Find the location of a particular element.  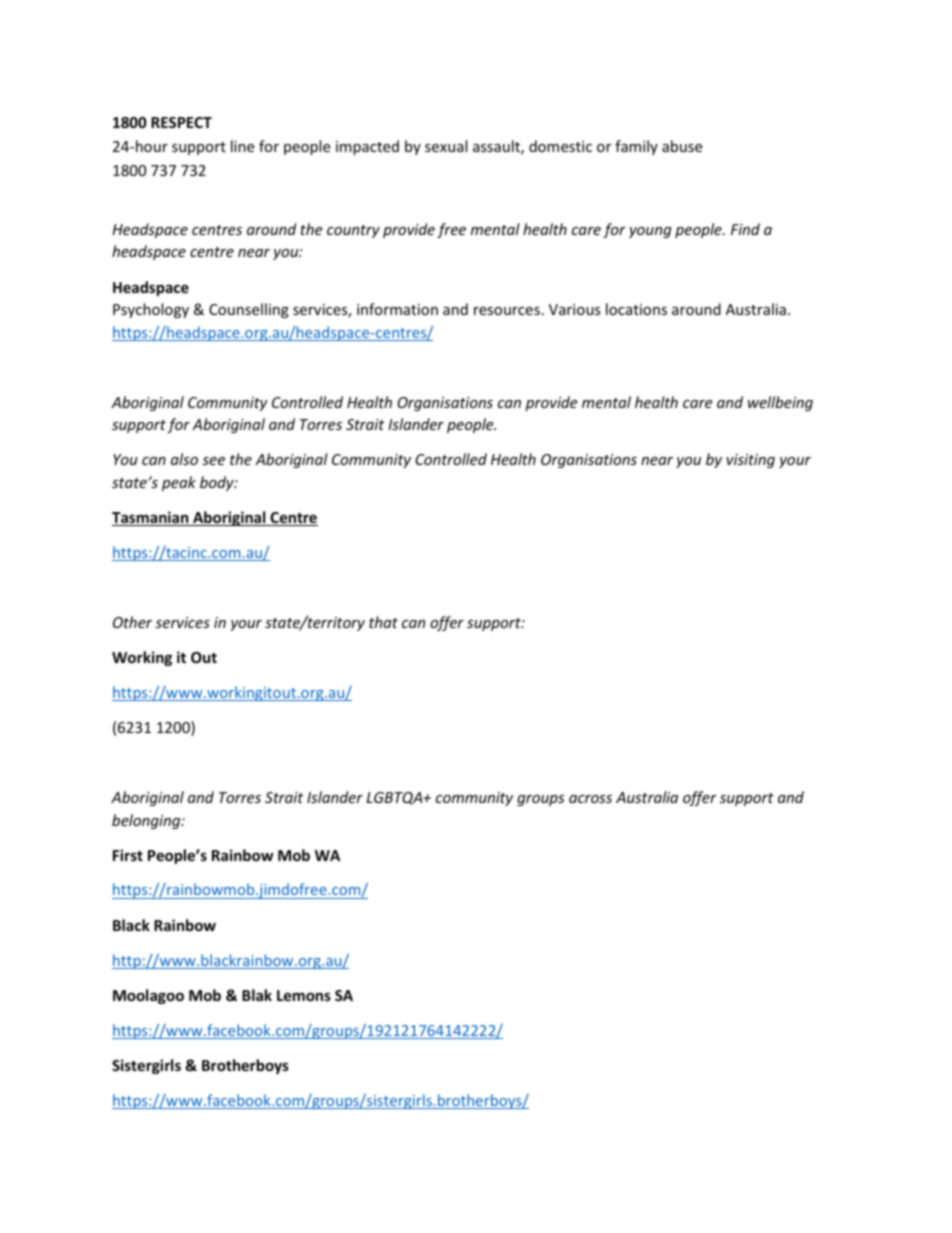

sexual is located at coordinates (446, 146).
